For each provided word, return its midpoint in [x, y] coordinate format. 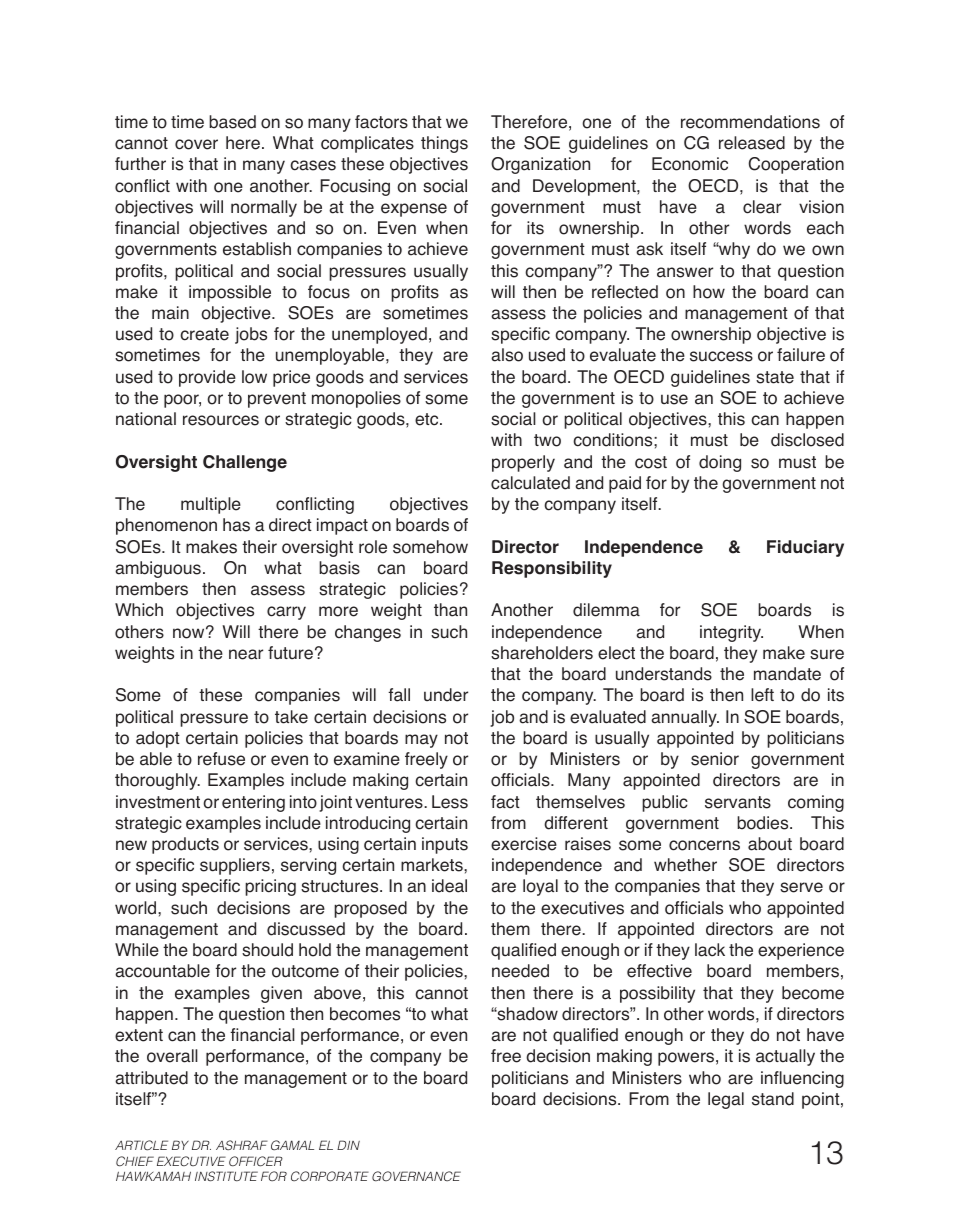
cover [196, 144]
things [444, 144]
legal [726, 1100]
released [752, 143]
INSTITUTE [226, 1176]
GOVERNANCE [416, 1176]
